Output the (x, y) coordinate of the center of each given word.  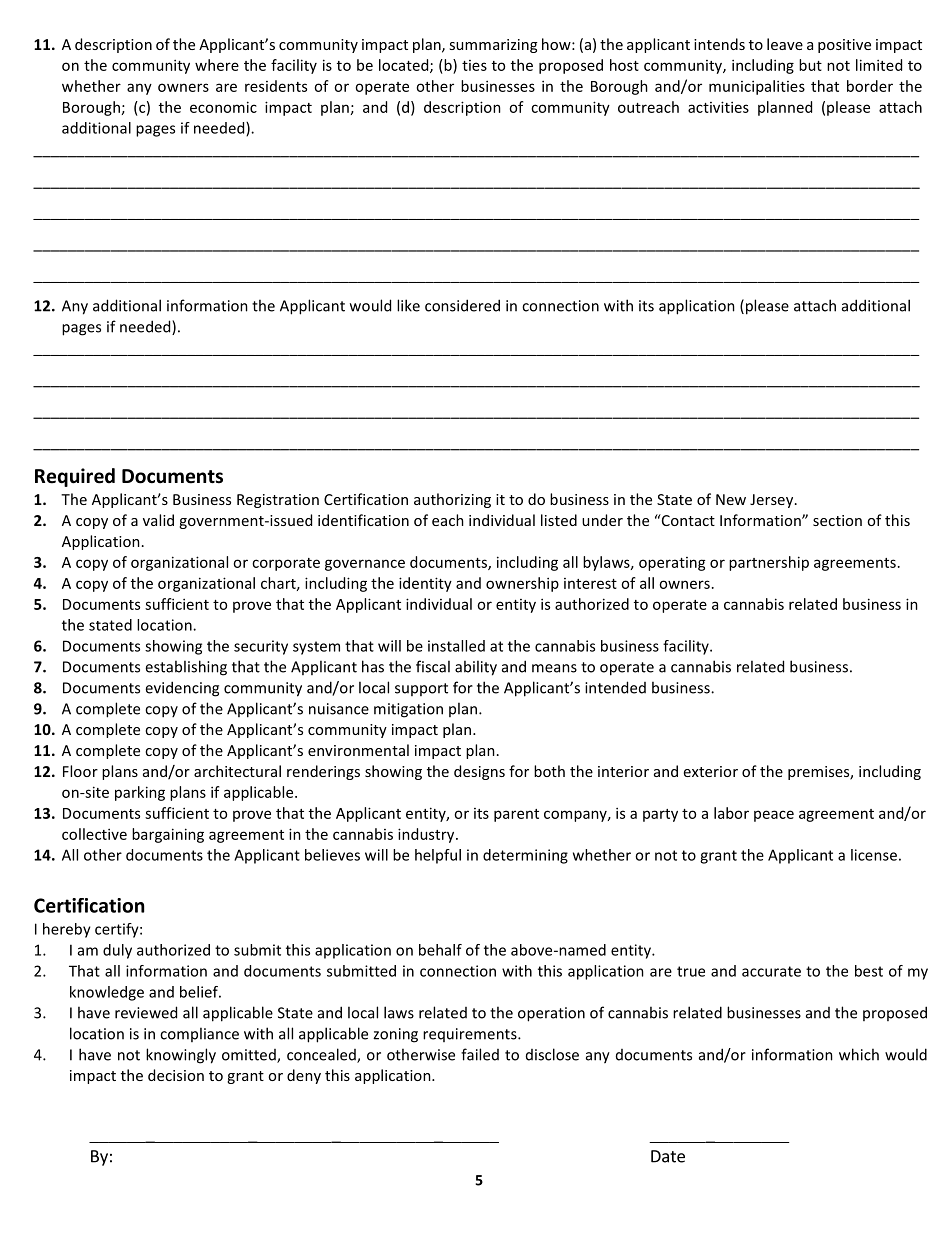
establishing (186, 668)
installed (456, 646)
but (810, 65)
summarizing (493, 46)
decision (176, 1075)
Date (668, 1156)
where (217, 65)
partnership (769, 563)
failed (480, 1054)
